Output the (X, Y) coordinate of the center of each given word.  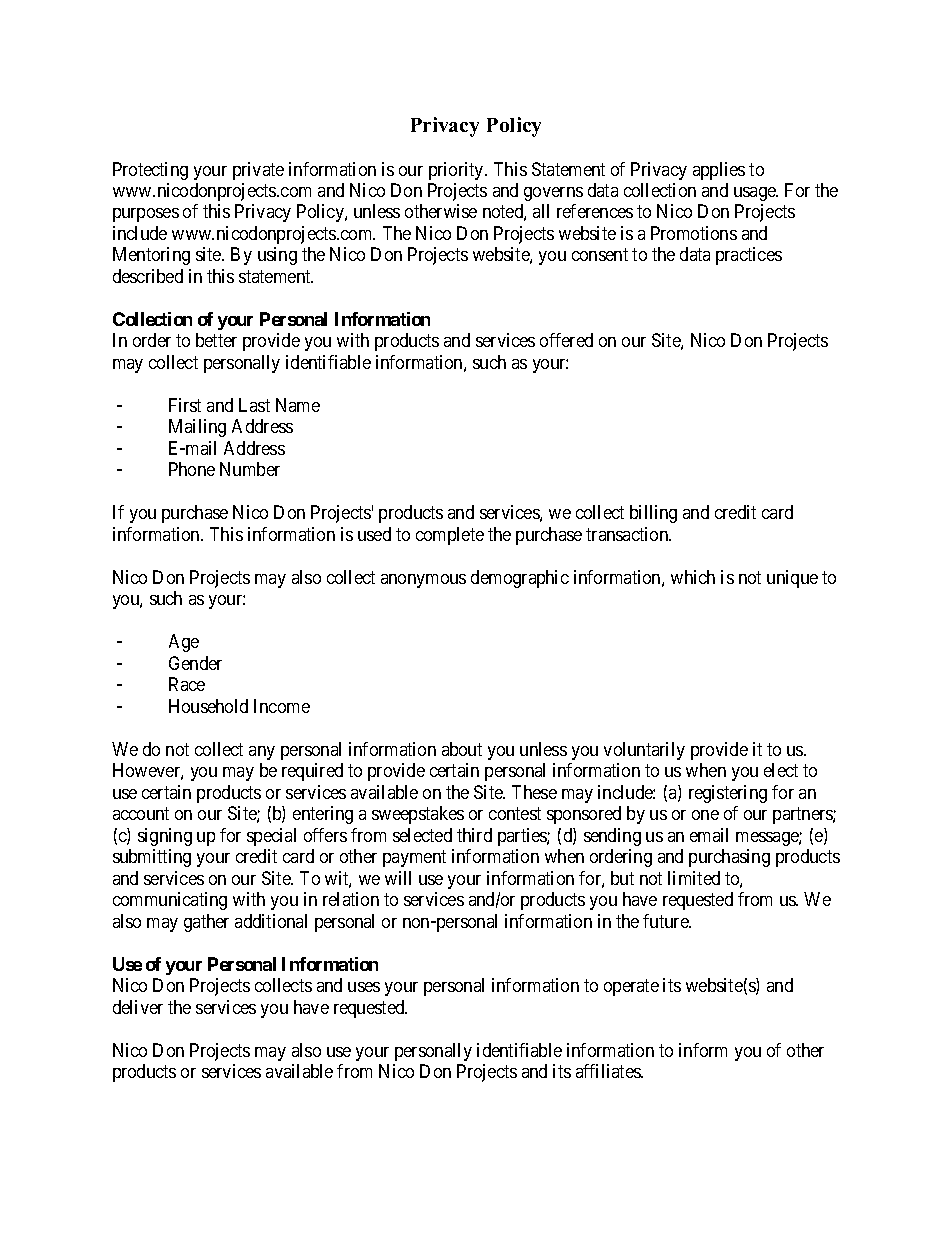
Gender (195, 663)
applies (719, 171)
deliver (138, 1007)
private (258, 171)
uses (364, 987)
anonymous (423, 581)
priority (457, 171)
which (693, 577)
